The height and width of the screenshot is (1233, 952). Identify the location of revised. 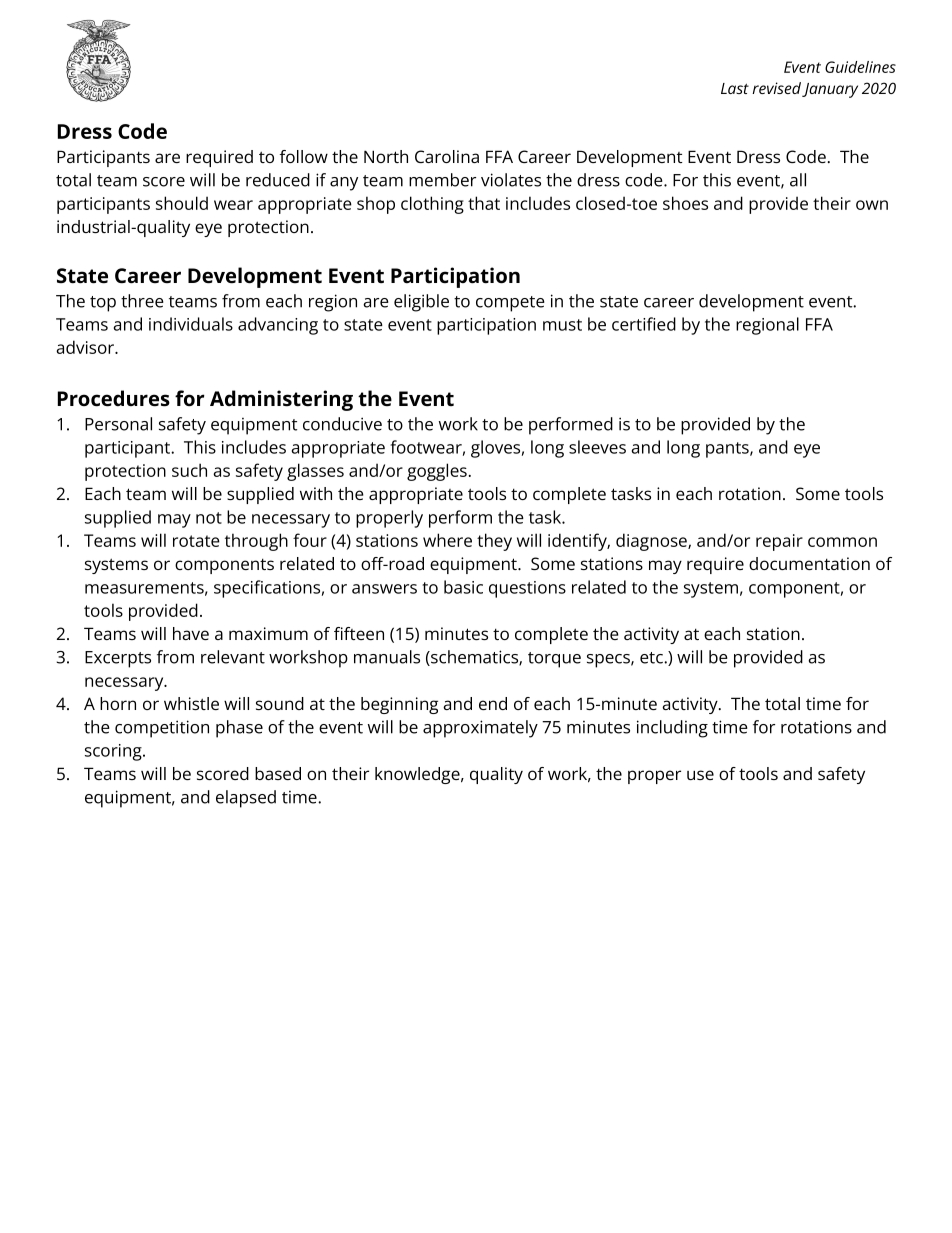
(776, 88).
